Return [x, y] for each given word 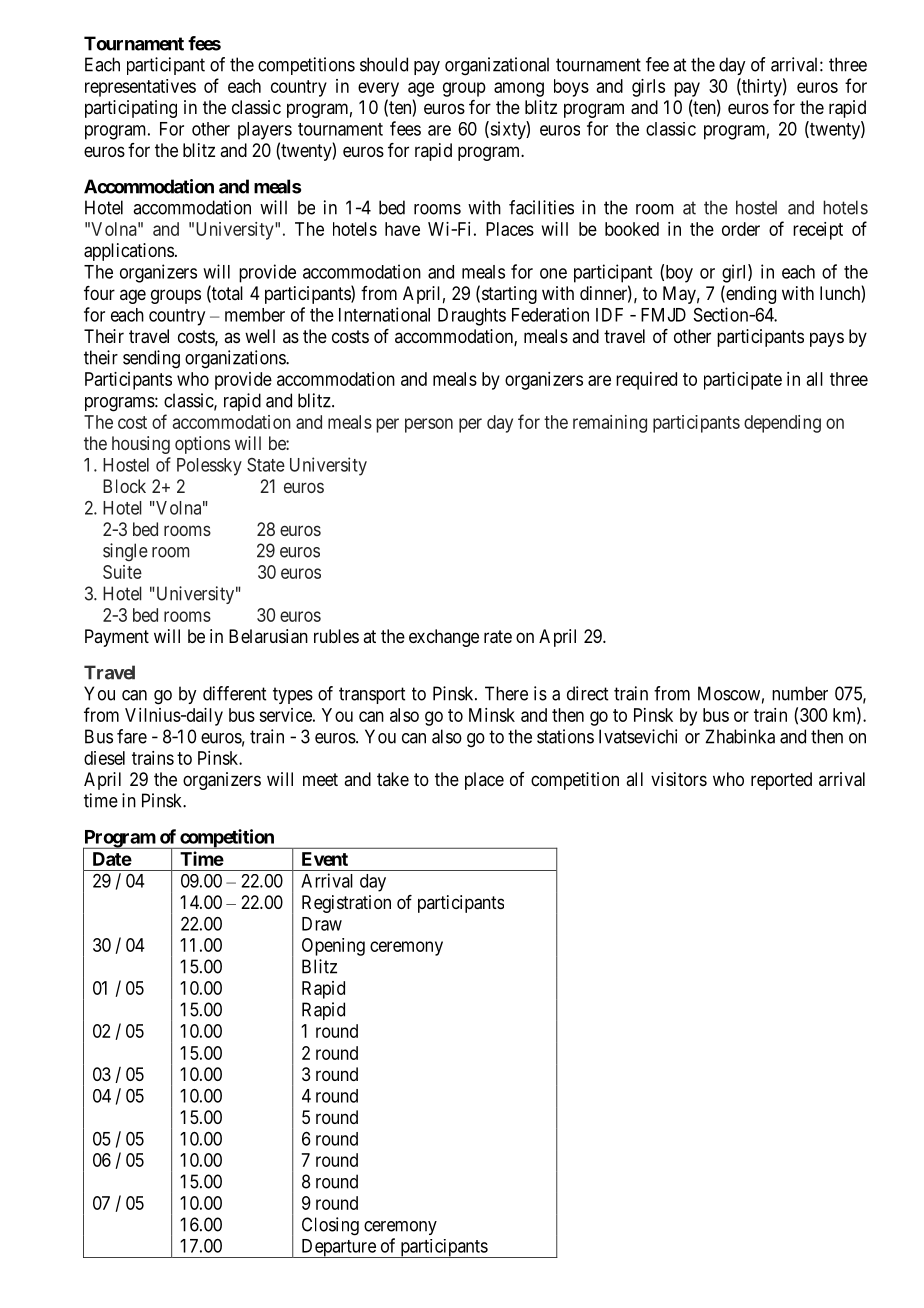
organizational [497, 66]
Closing [330, 1226]
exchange [444, 638]
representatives [140, 88]
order [741, 229]
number [800, 693]
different [234, 693]
